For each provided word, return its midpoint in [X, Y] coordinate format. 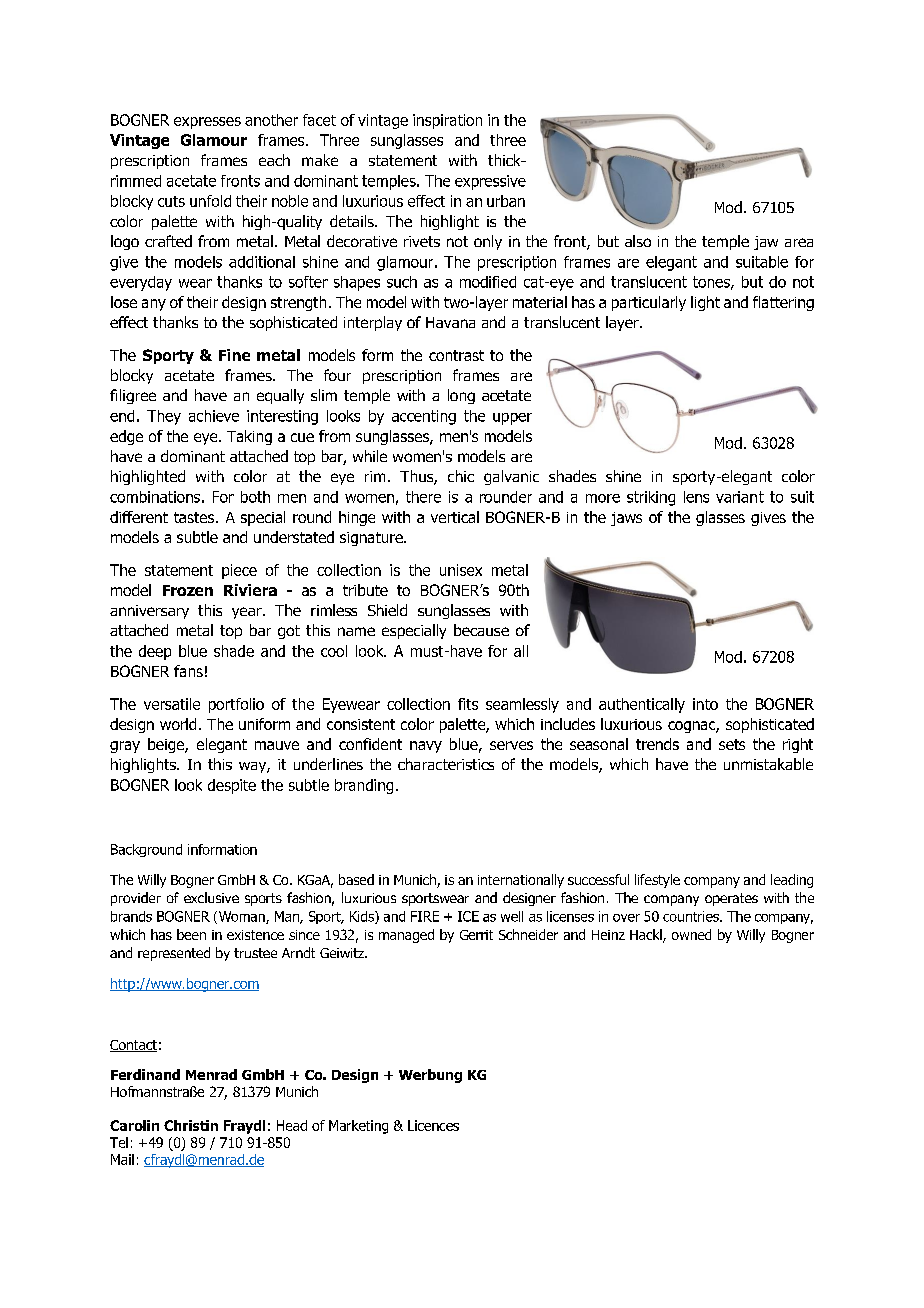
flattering [783, 303]
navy [426, 747]
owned [691, 934]
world [178, 724]
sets [732, 744]
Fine [234, 355]
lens [696, 497]
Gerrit [476, 935]
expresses [207, 123]
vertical [455, 517]
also [638, 241]
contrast [456, 355]
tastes [195, 517]
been [191, 934]
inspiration [447, 121]
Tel [119, 1142]
